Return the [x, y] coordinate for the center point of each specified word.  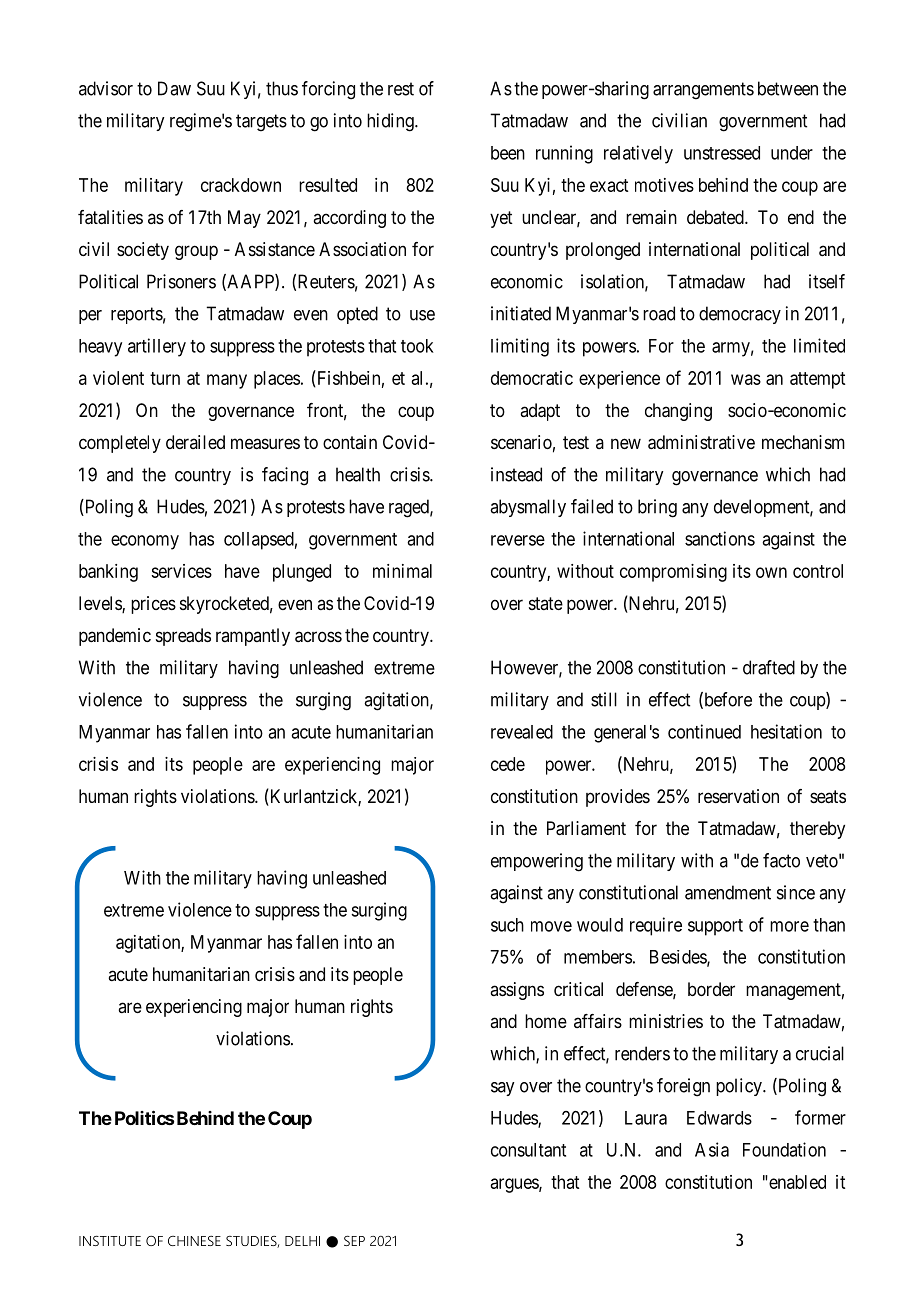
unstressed [722, 153]
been [508, 153]
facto [781, 860]
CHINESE [194, 1241]
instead [516, 474]
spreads [183, 637]
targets [261, 123]
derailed [195, 442]
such [507, 925]
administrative [701, 442]
